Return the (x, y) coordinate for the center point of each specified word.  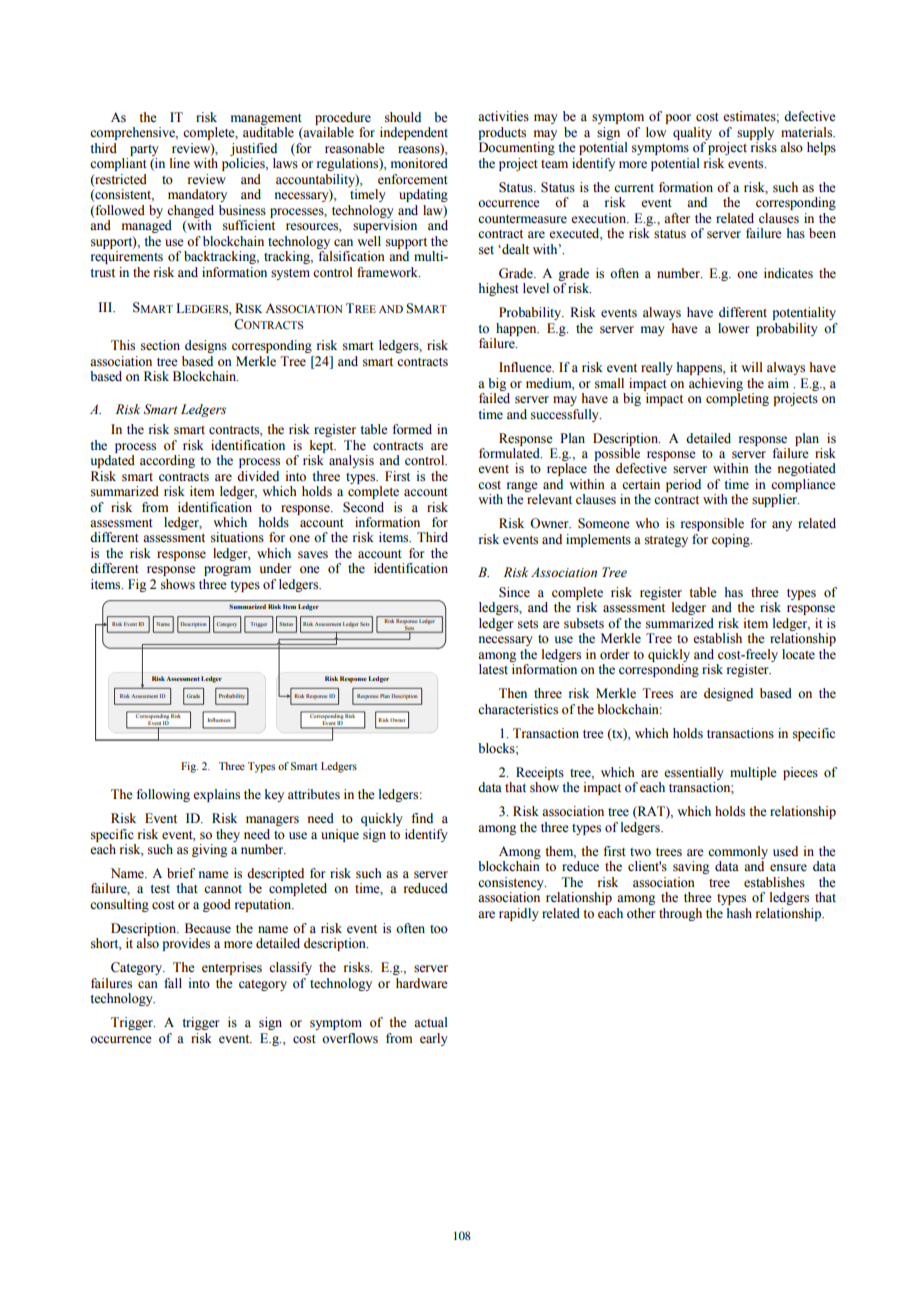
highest (499, 289)
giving (209, 850)
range (522, 487)
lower (734, 328)
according (167, 461)
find (422, 818)
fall (173, 983)
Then (513, 693)
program (227, 571)
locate (798, 654)
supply (755, 133)
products (502, 133)
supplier (775, 500)
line (180, 163)
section (160, 345)
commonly (738, 852)
